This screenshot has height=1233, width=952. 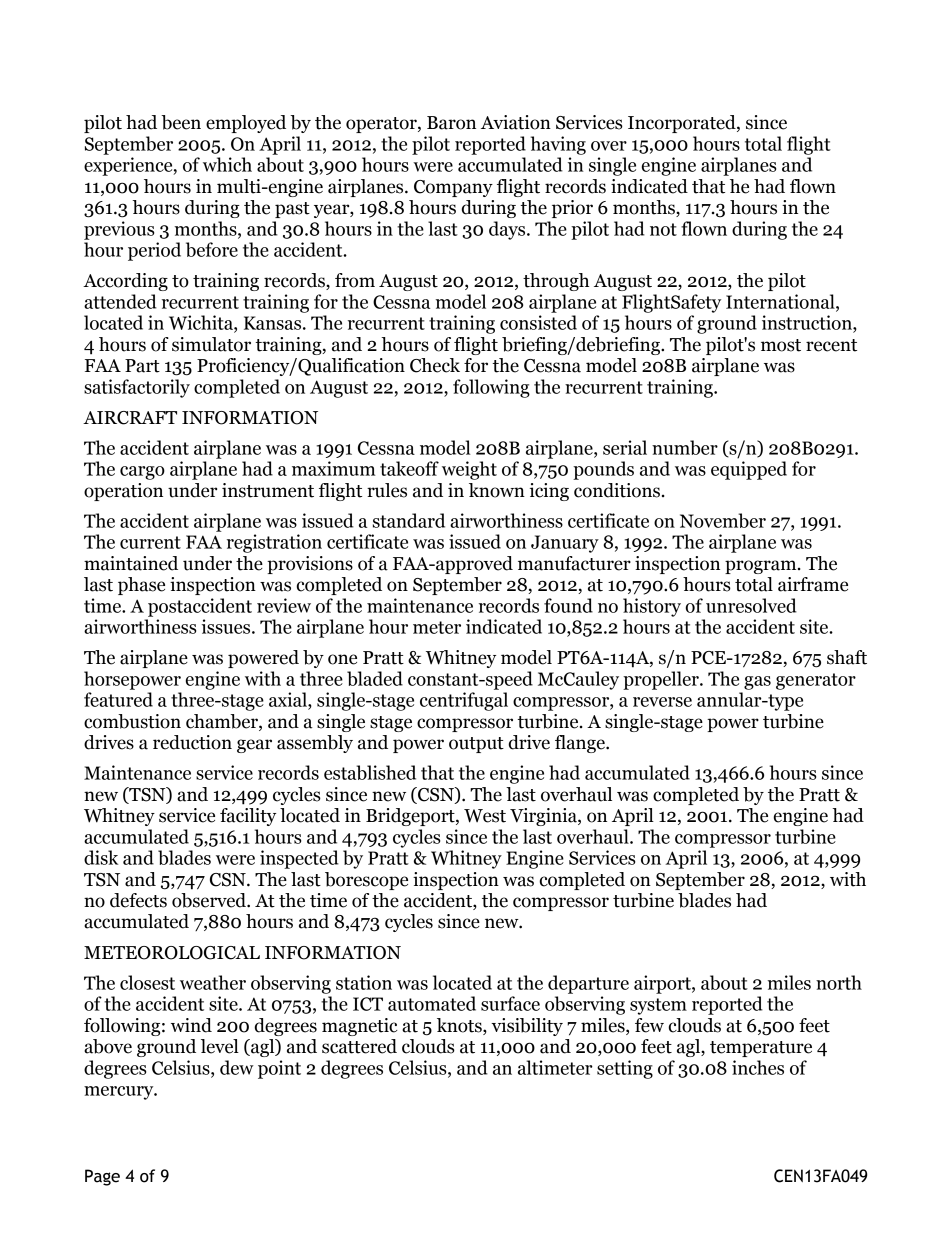 I want to click on centrifugal, so click(x=464, y=701).
